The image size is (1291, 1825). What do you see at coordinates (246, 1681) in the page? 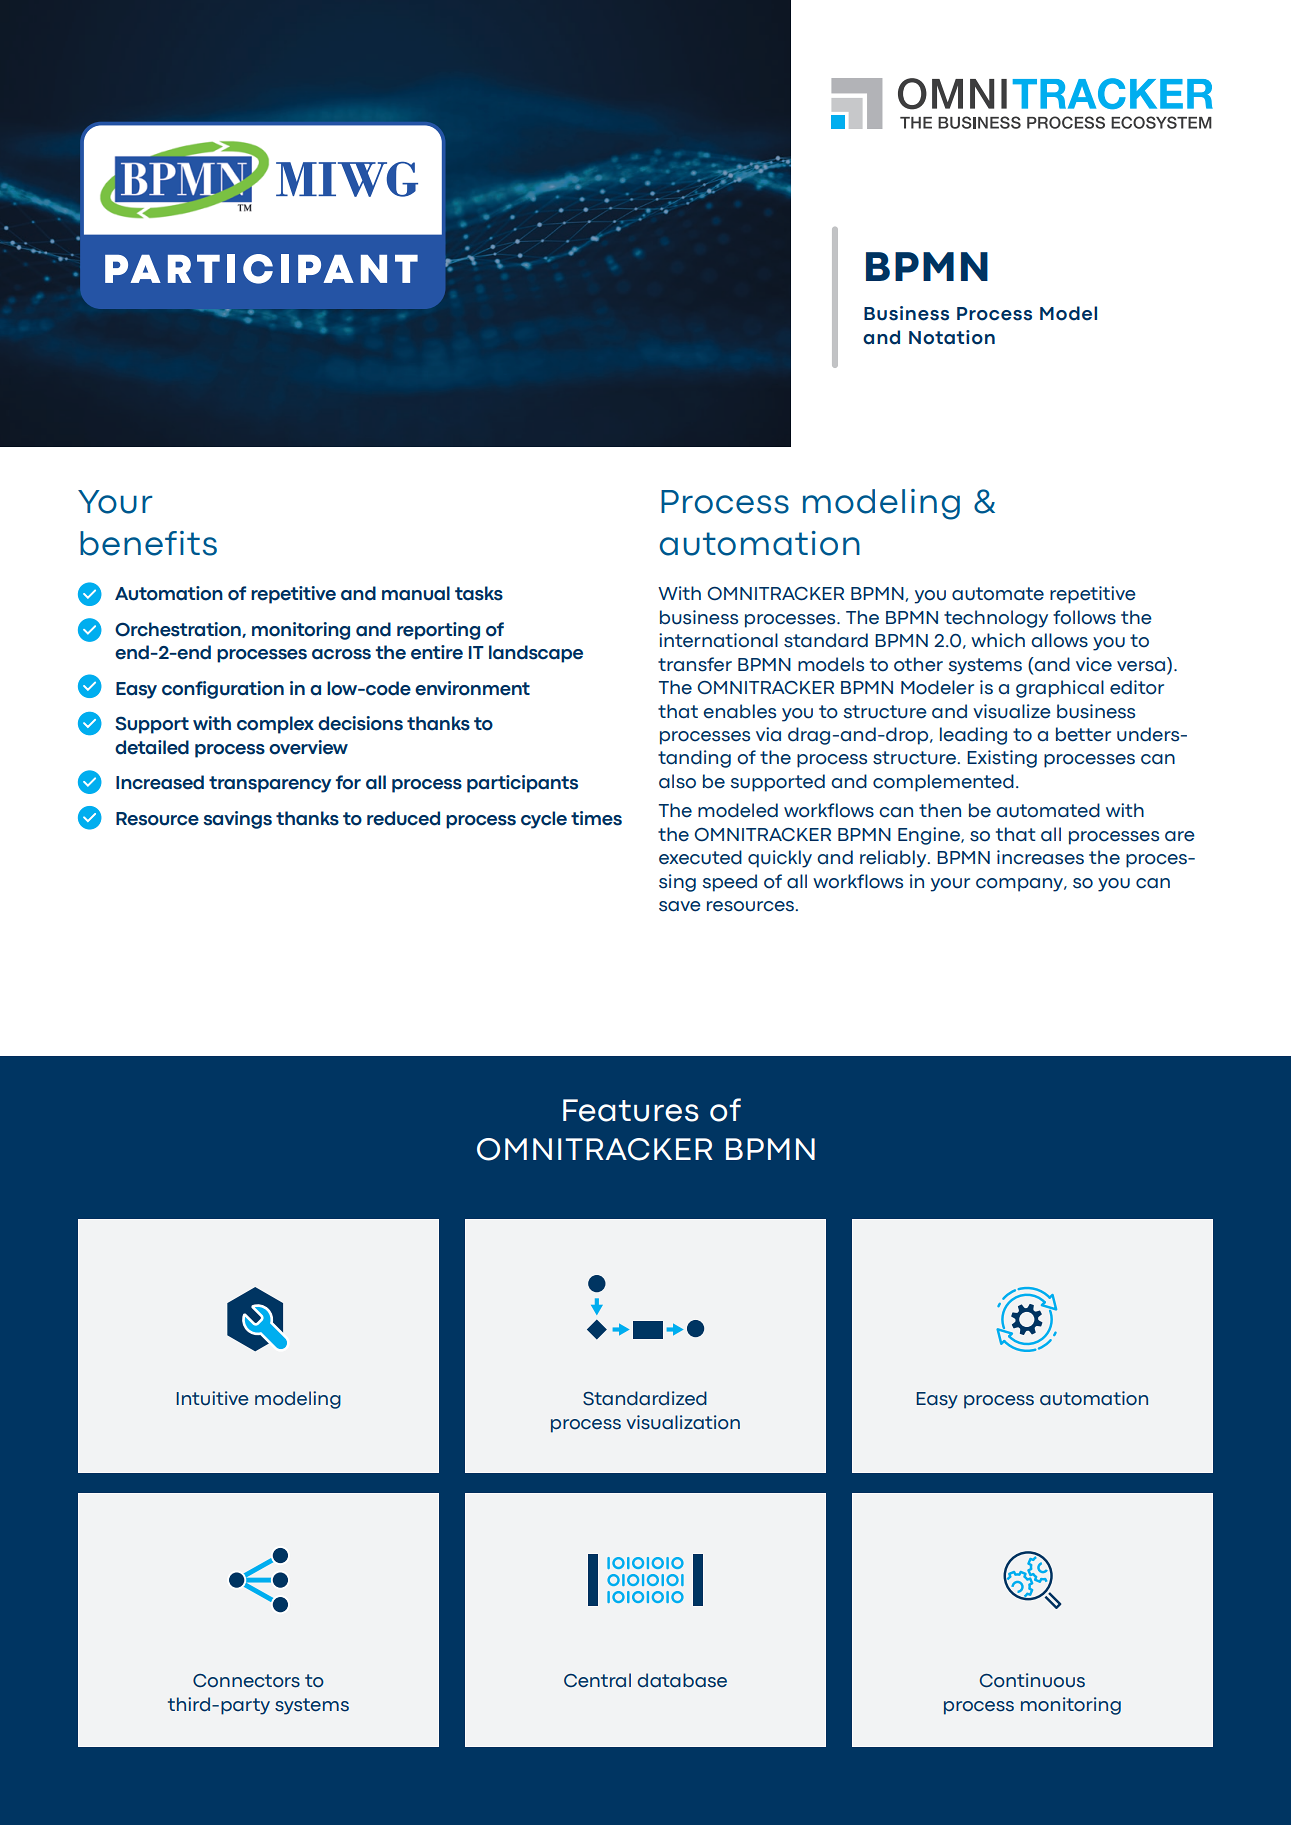
I see `Connectors` at bounding box center [246, 1681].
